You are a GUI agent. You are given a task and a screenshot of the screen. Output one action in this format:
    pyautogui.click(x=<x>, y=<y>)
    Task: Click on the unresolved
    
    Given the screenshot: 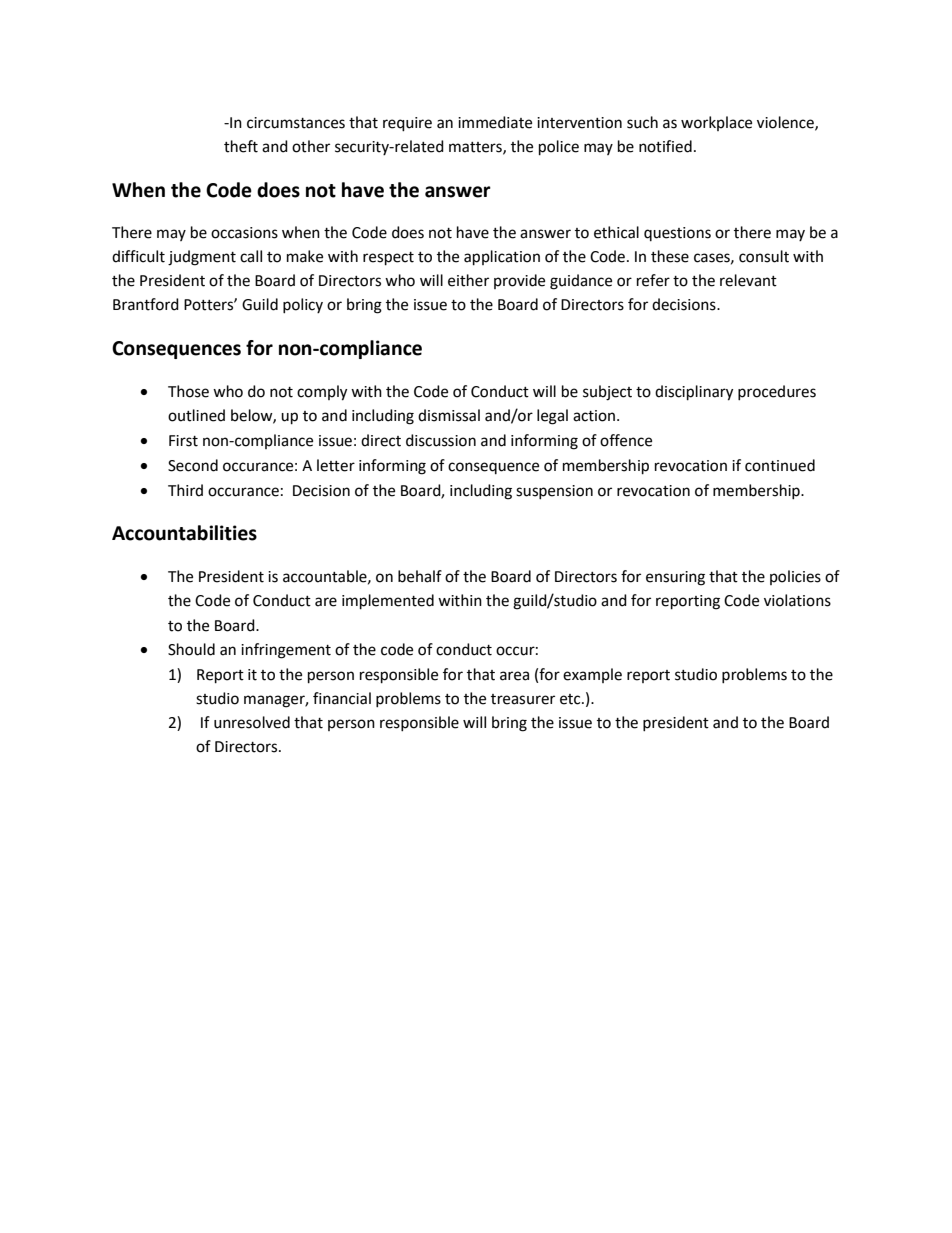 What is the action you would take?
    pyautogui.click(x=252, y=722)
